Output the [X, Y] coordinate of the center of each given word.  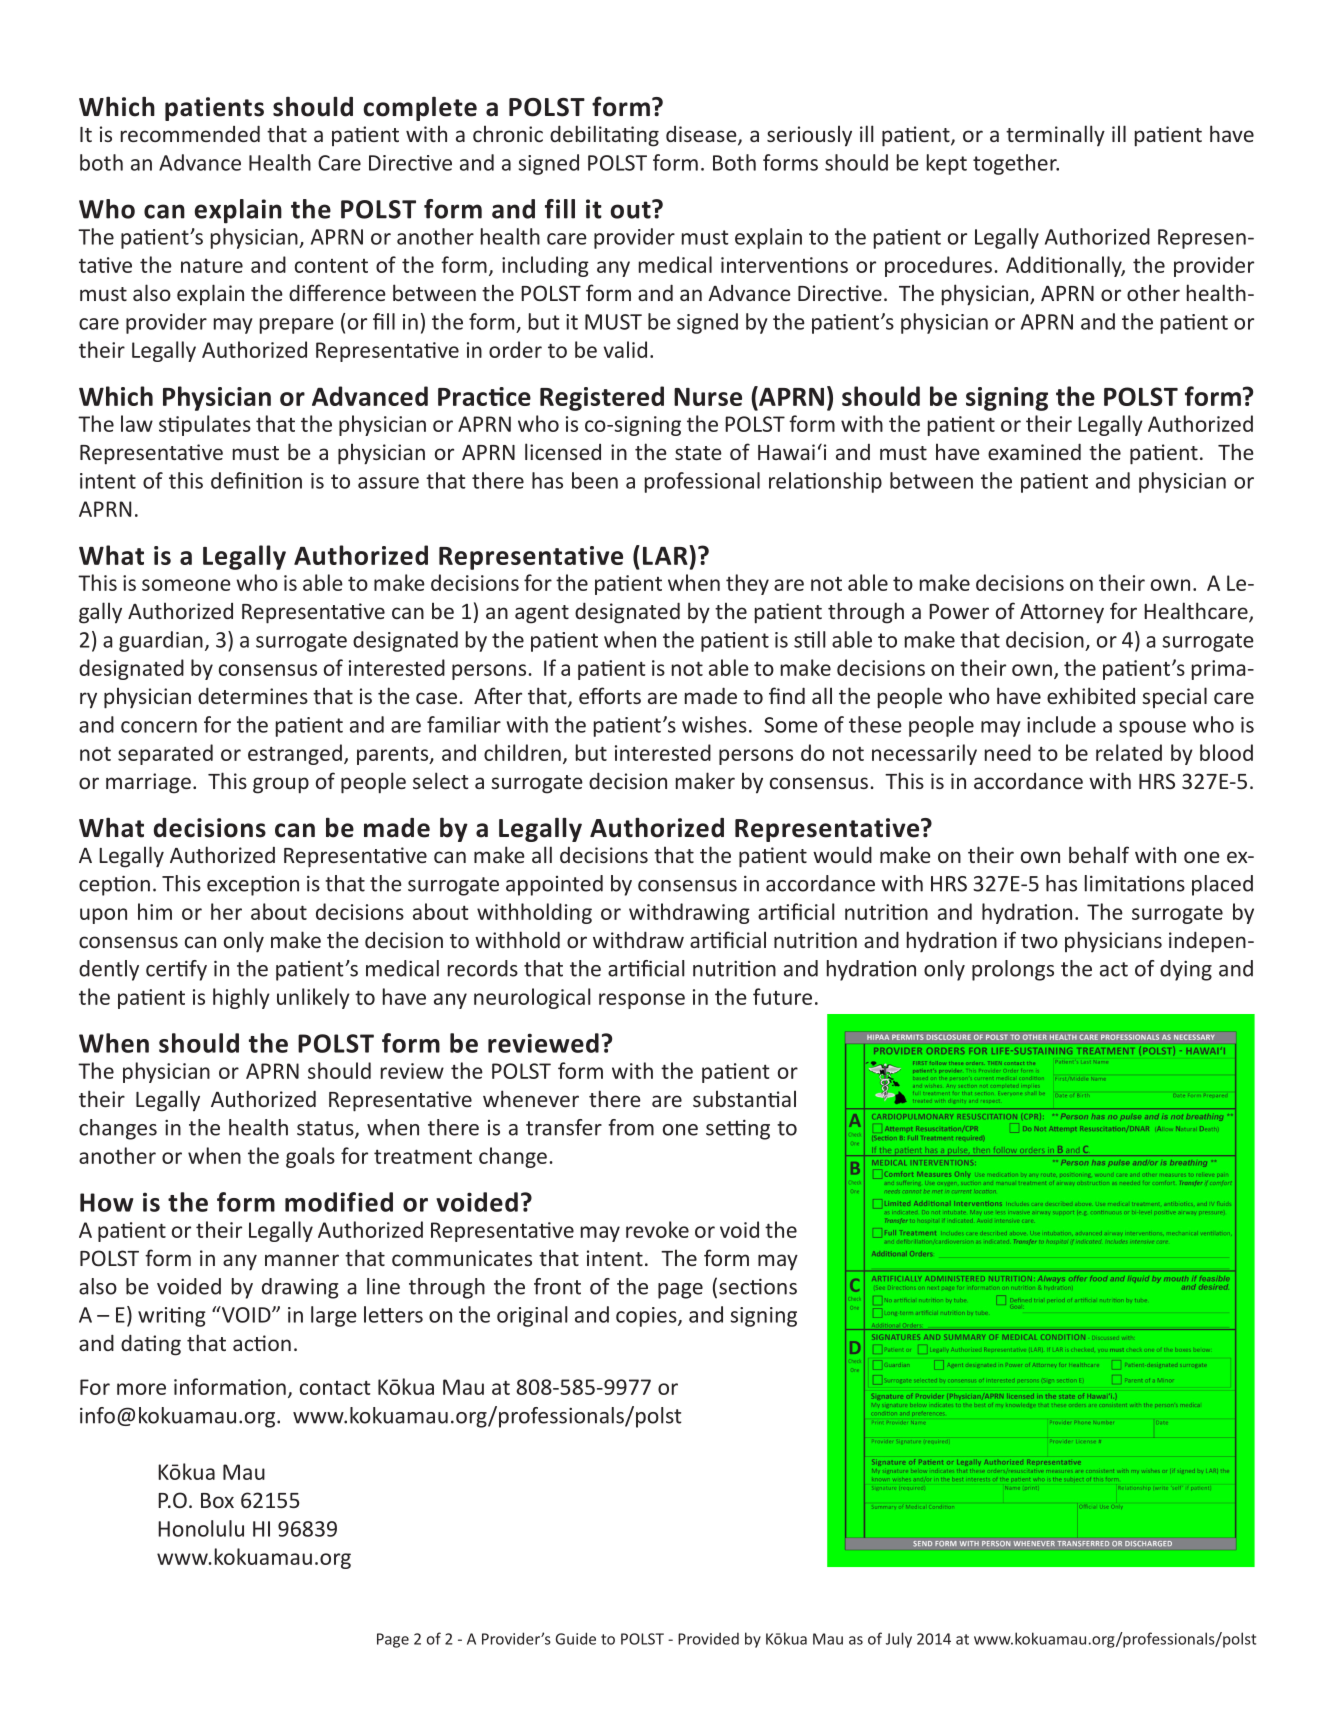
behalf [1099, 854]
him [155, 911]
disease [702, 135]
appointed [554, 885]
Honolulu [201, 1528]
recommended [190, 133]
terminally [1055, 135]
